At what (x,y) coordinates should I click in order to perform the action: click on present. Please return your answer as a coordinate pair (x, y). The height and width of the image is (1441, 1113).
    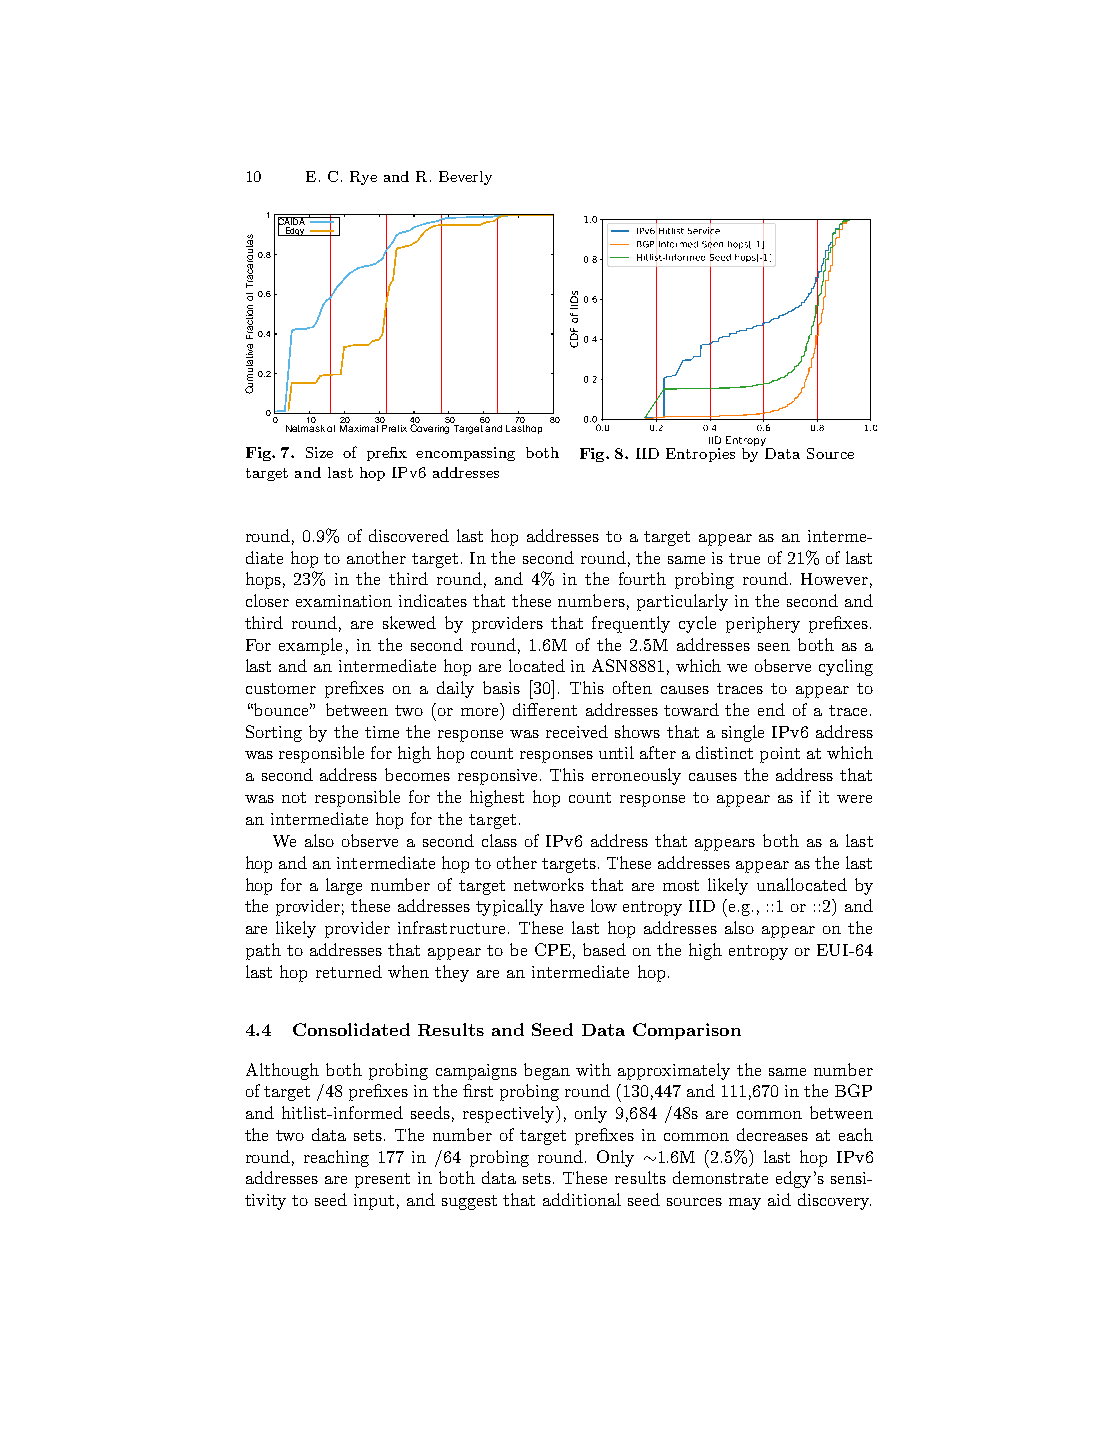
    Looking at the image, I should click on (382, 1180).
